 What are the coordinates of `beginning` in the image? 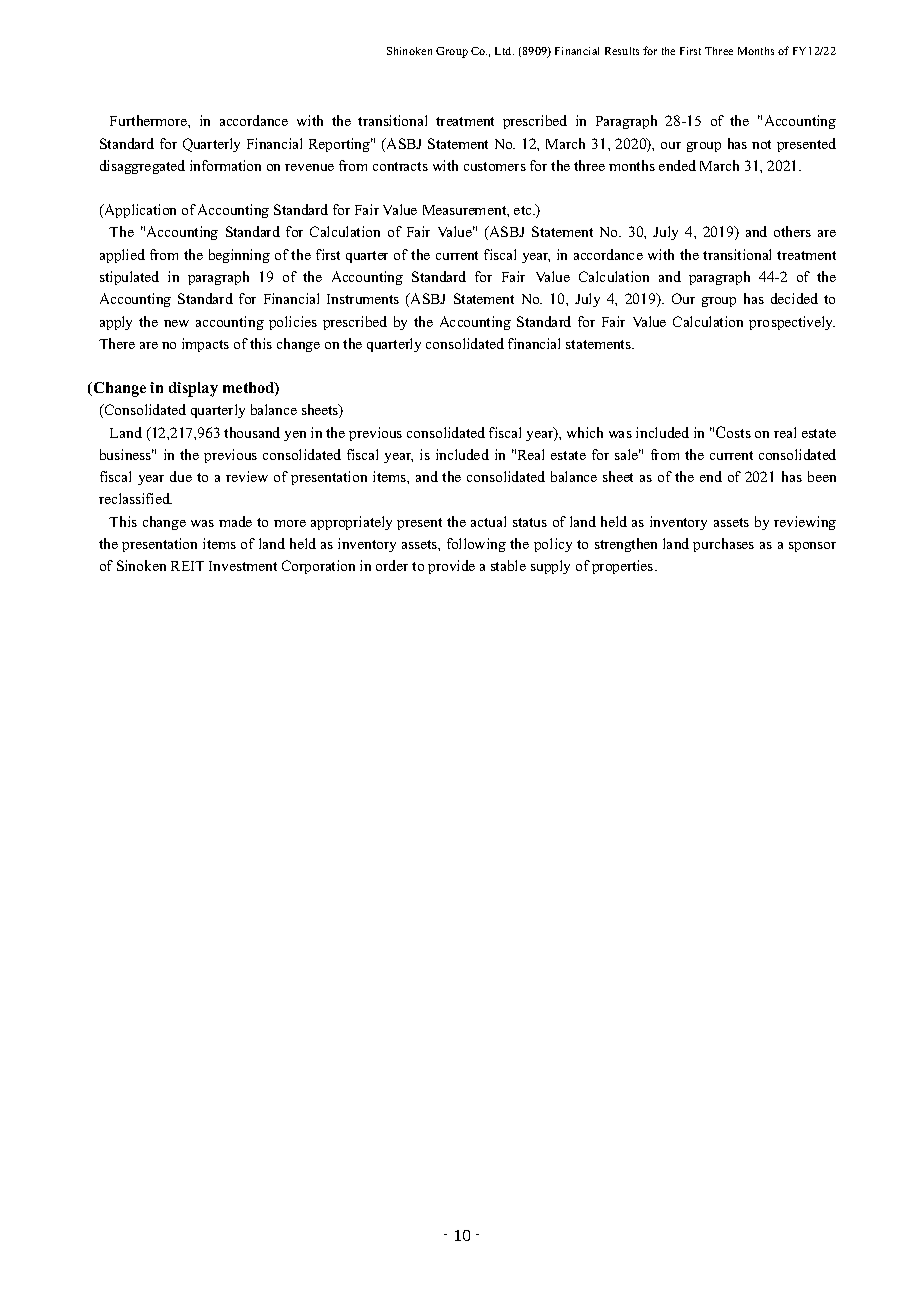 It's located at (239, 256).
